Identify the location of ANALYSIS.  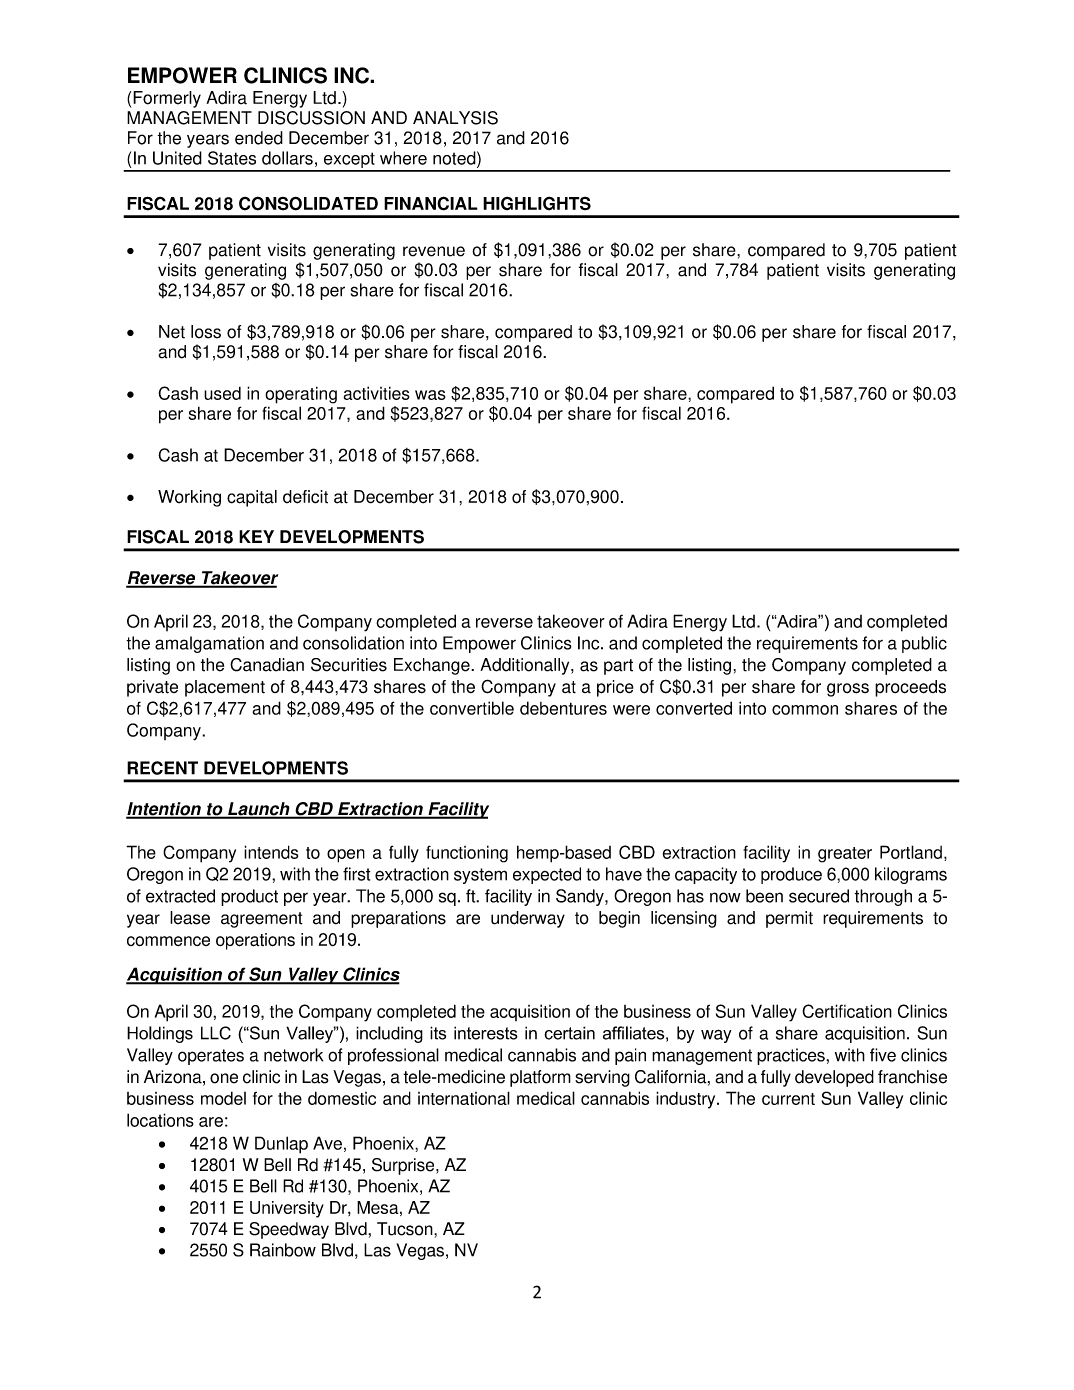
(455, 118).
